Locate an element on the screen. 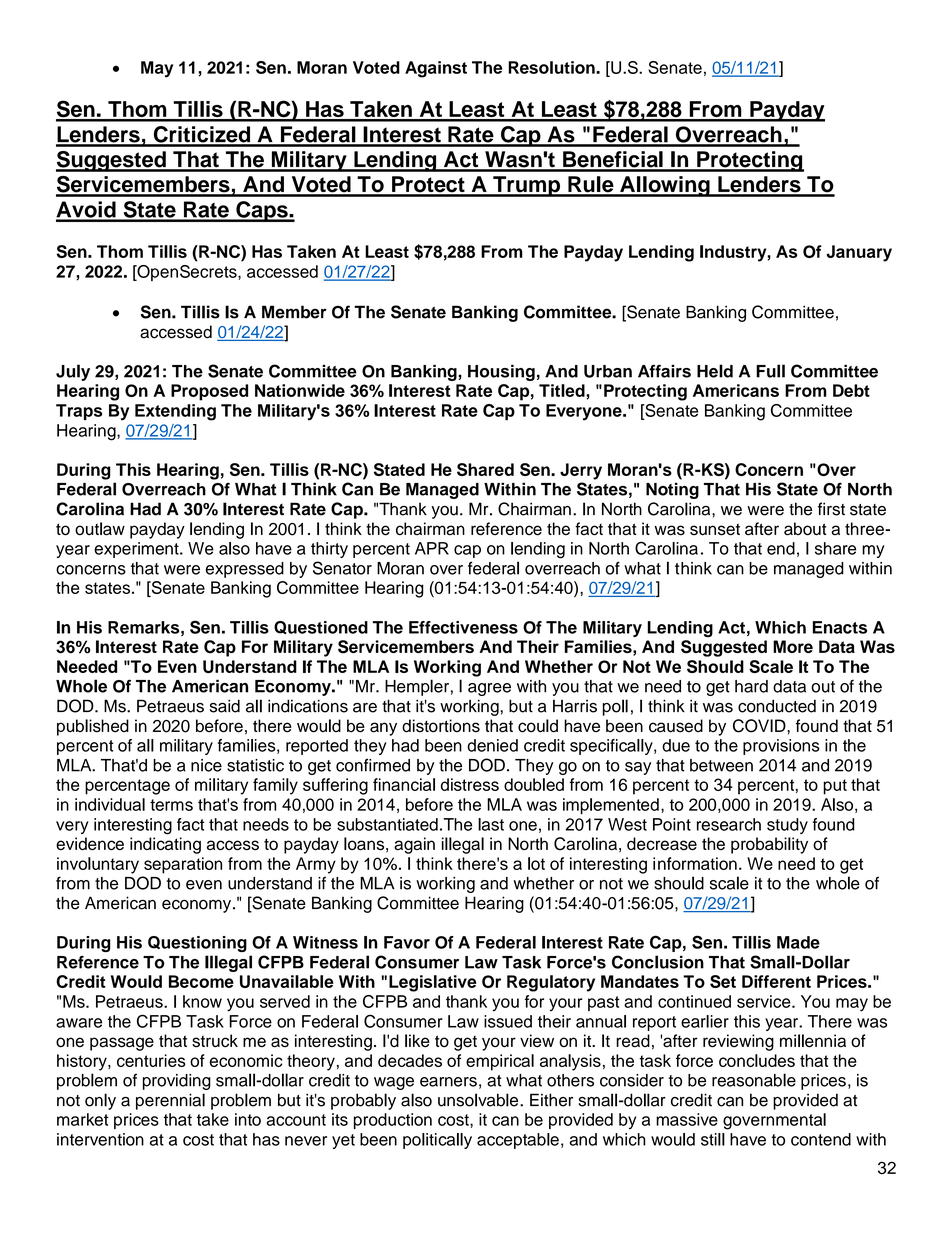 The width and height of the screenshot is (952, 1233). Extending is located at coordinates (175, 412).
